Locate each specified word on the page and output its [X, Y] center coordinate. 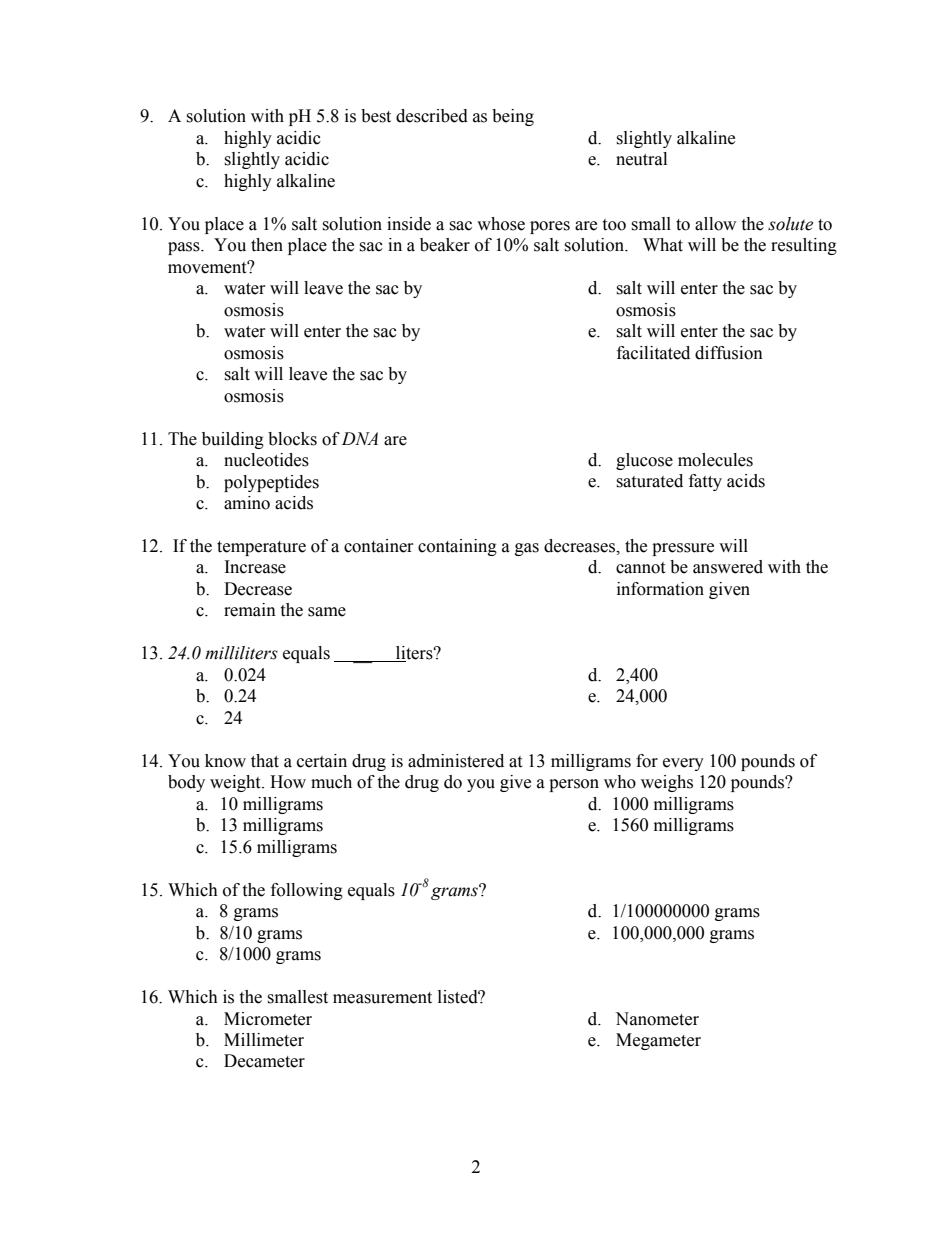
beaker [445, 245]
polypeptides [271, 483]
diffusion [729, 353]
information [660, 589]
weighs [667, 783]
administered [456, 761]
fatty [705, 482]
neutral [641, 159]
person [574, 785]
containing [457, 547]
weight [236, 783]
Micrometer [268, 1019]
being [513, 117]
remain [250, 610]
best [376, 116]
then [267, 245]
